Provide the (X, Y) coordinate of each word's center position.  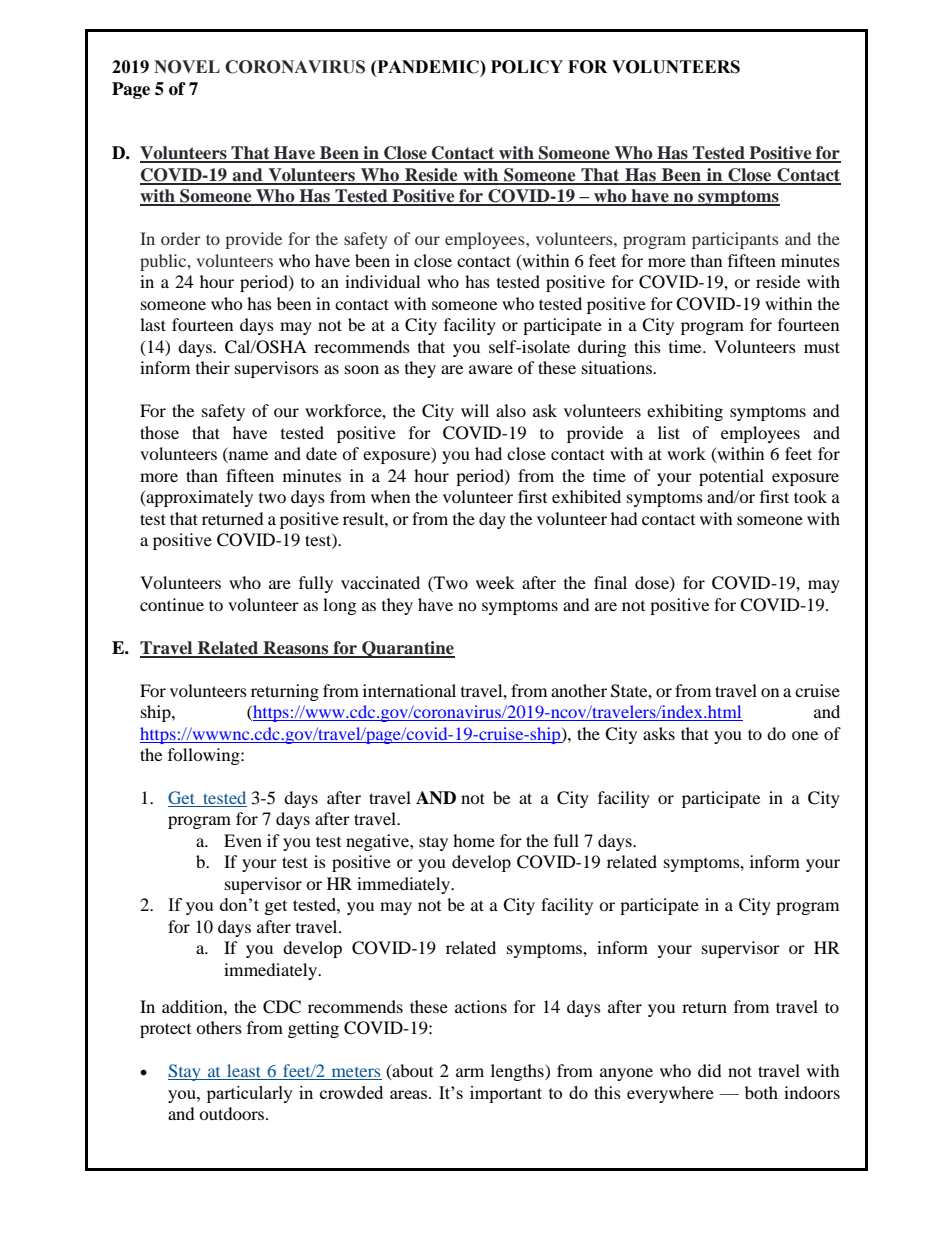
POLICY (527, 67)
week (495, 582)
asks (659, 733)
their (213, 367)
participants (735, 240)
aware (491, 369)
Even (243, 840)
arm (470, 1072)
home (474, 840)
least (244, 1072)
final (610, 582)
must (822, 347)
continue (172, 604)
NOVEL (187, 67)
